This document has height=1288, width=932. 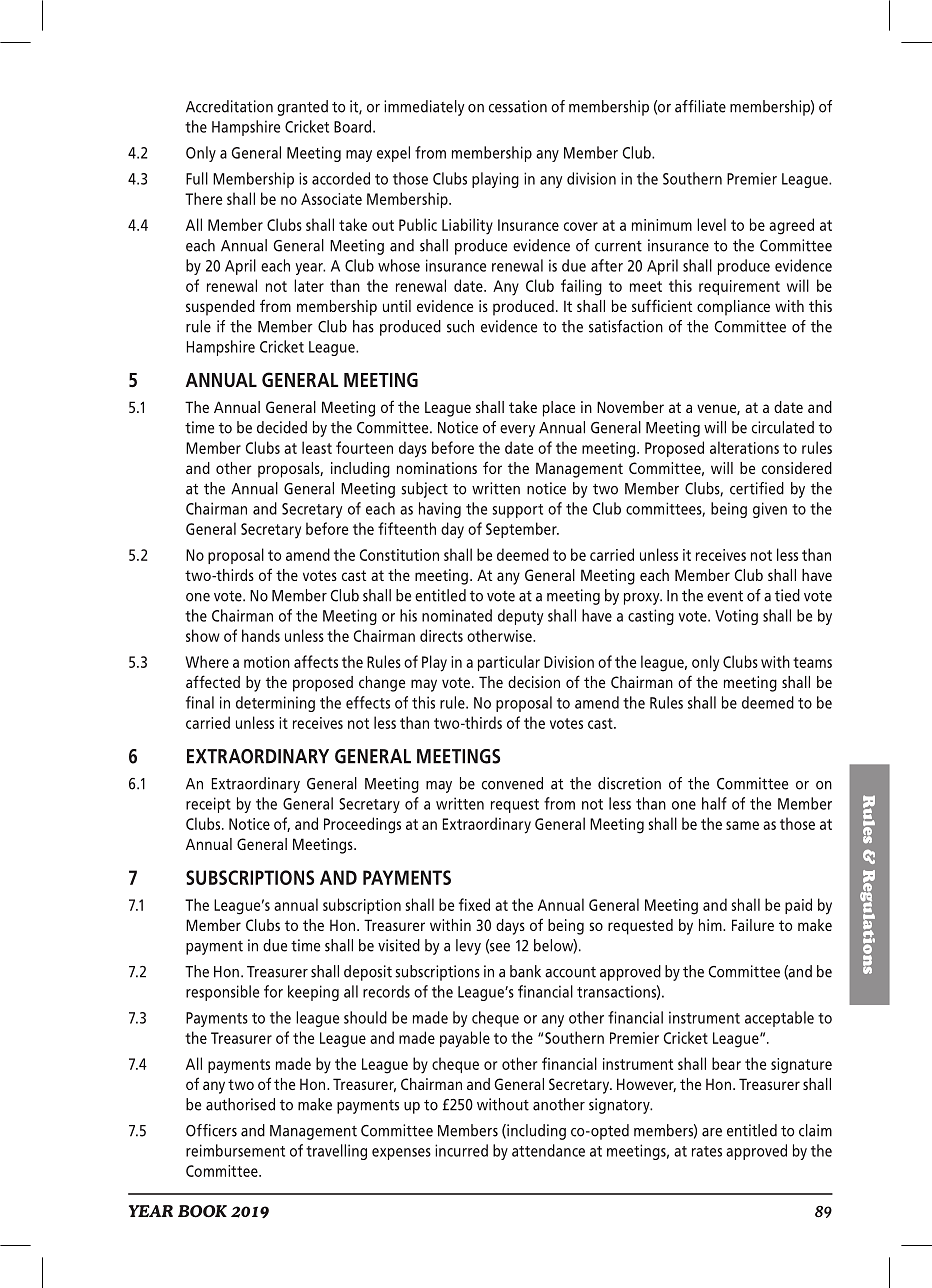 I want to click on cessation, so click(x=518, y=106).
